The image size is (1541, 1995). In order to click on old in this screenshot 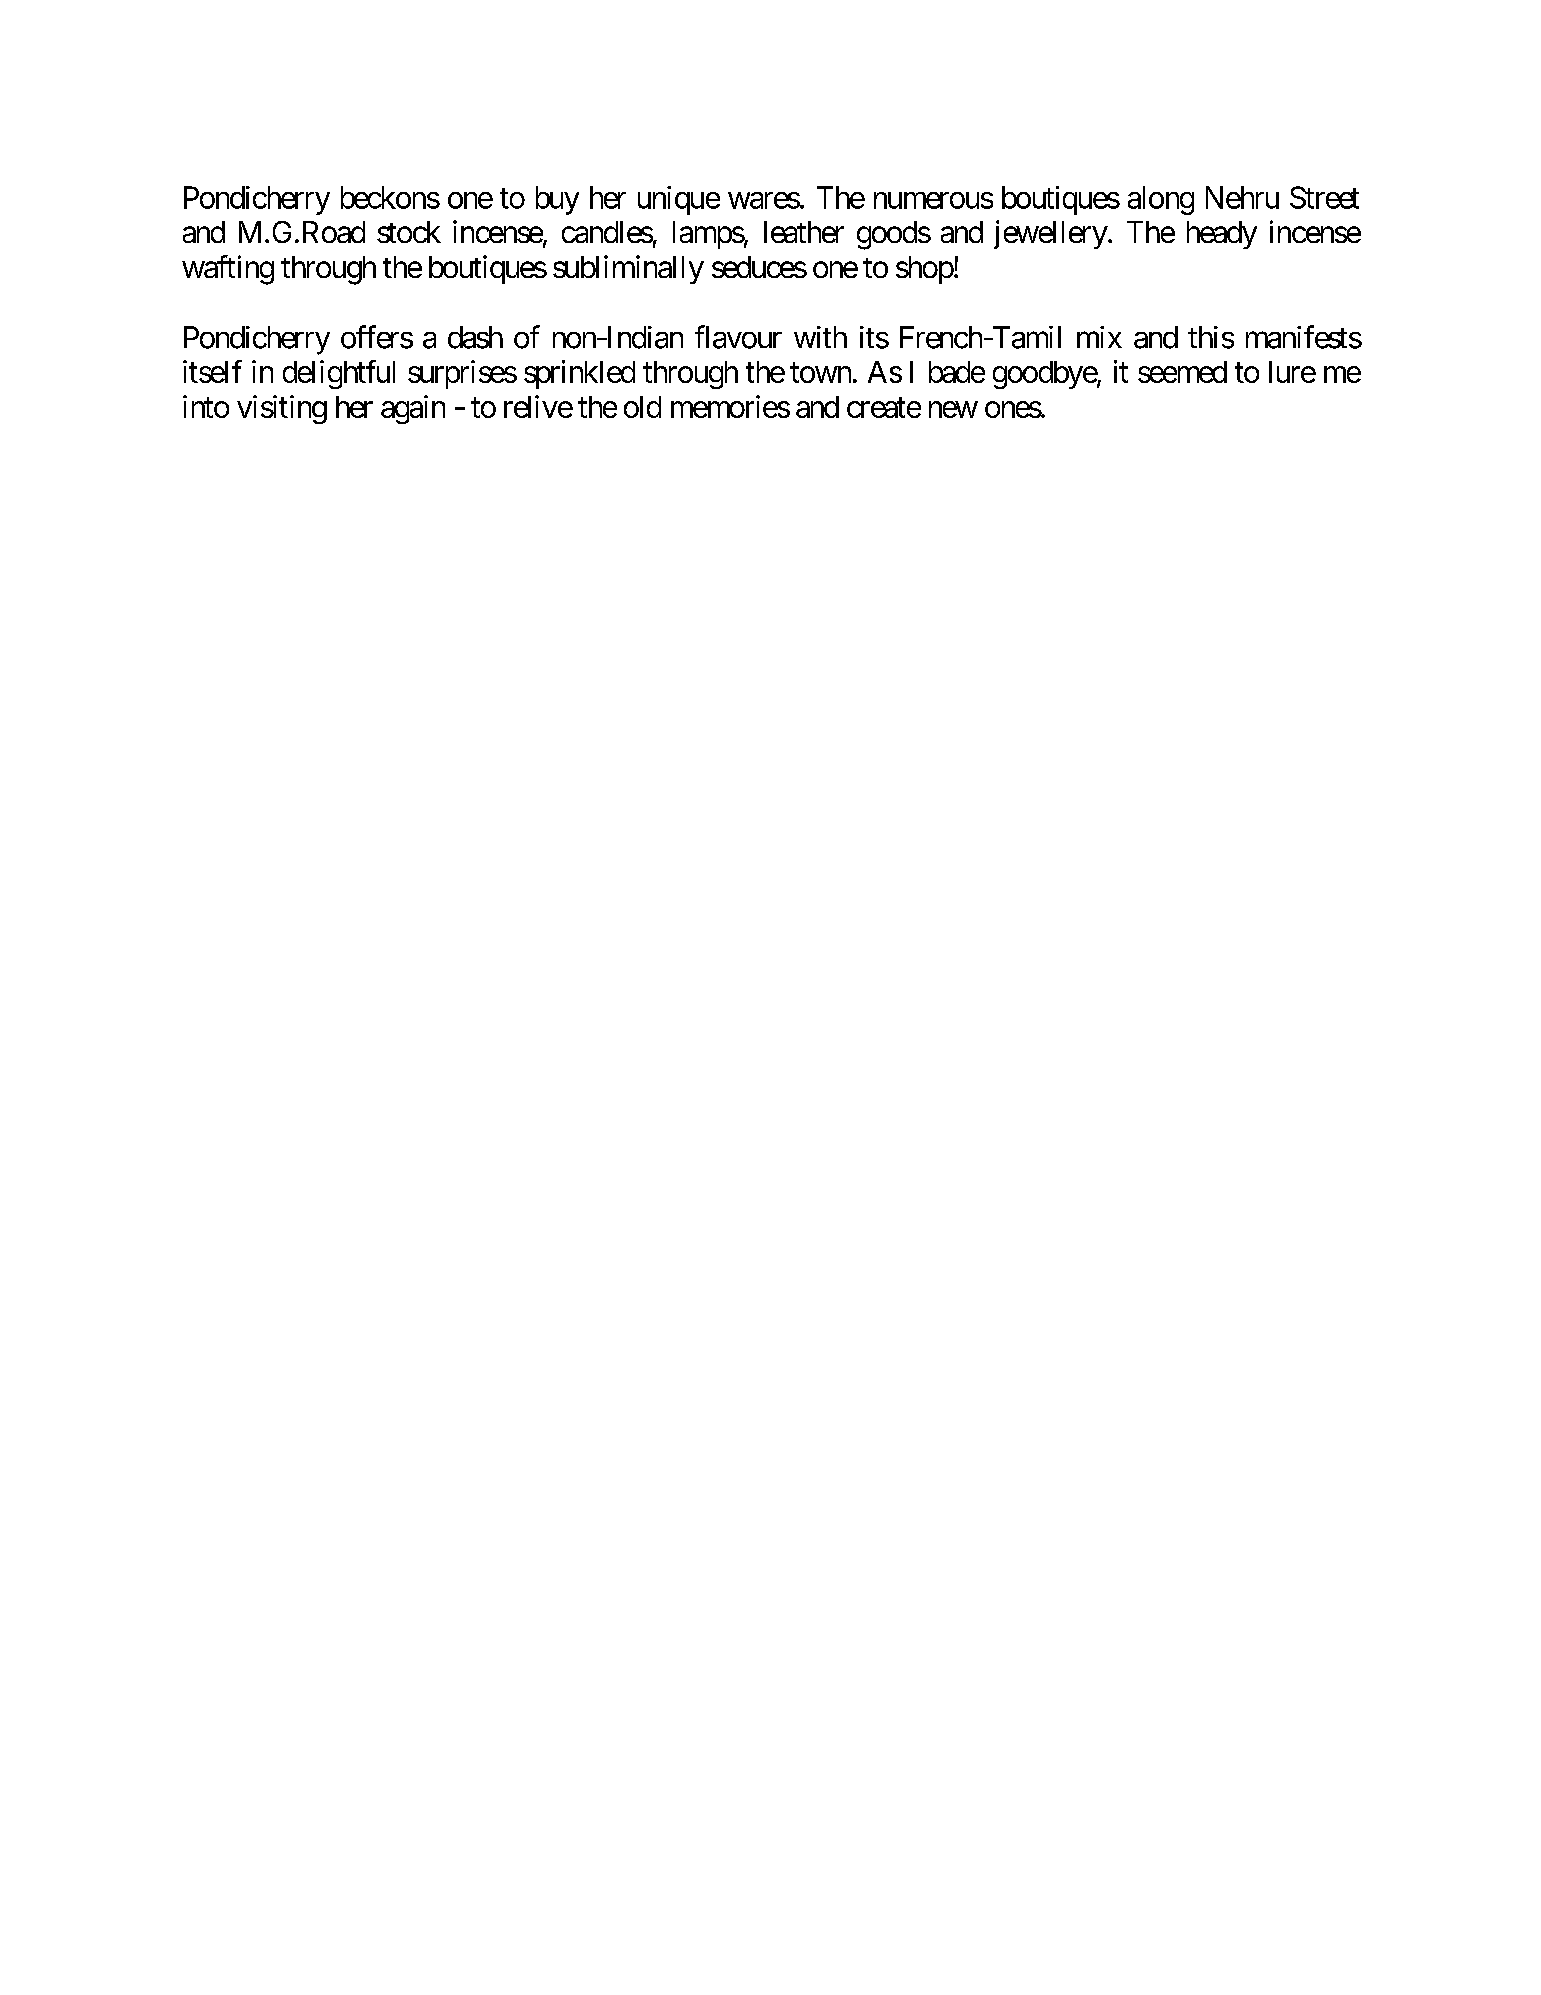, I will do `click(642, 407)`.
